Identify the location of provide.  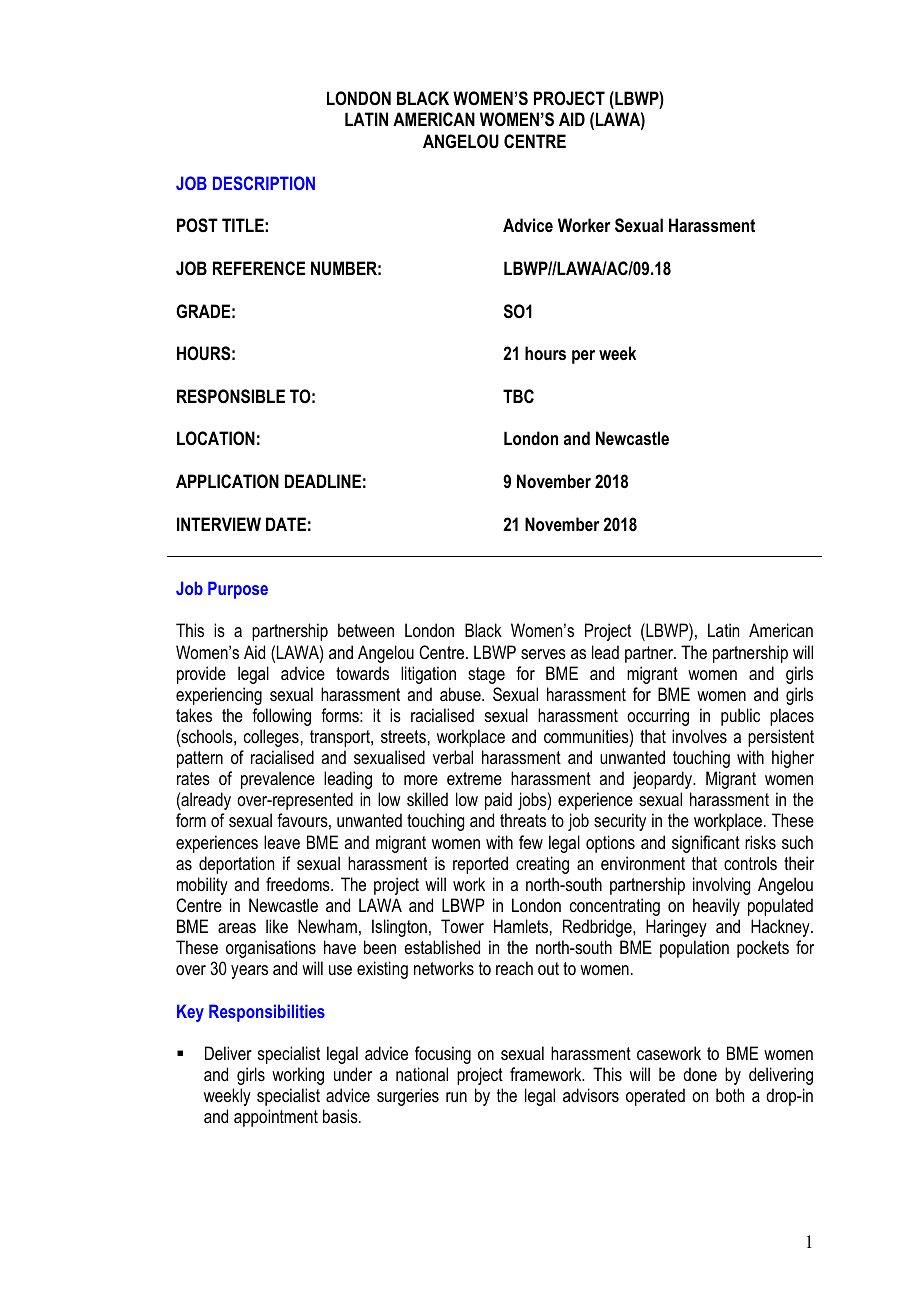
(201, 675).
